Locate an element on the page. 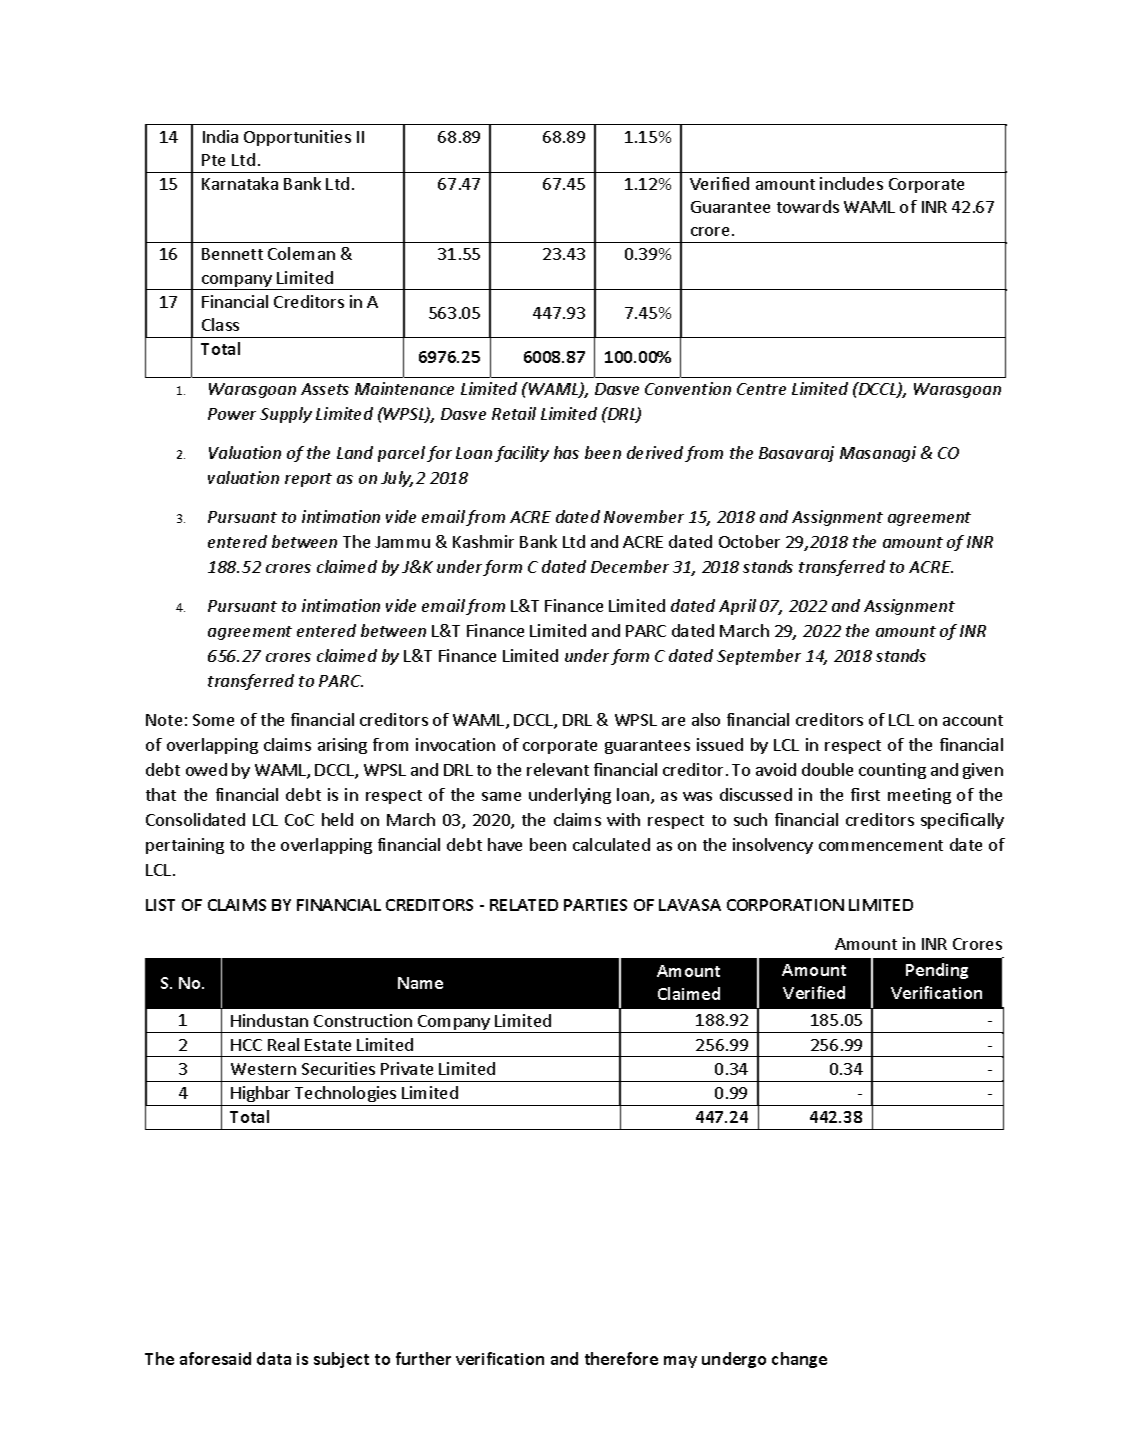 This image has width=1125, height=1456. Western is located at coordinates (263, 1069).
